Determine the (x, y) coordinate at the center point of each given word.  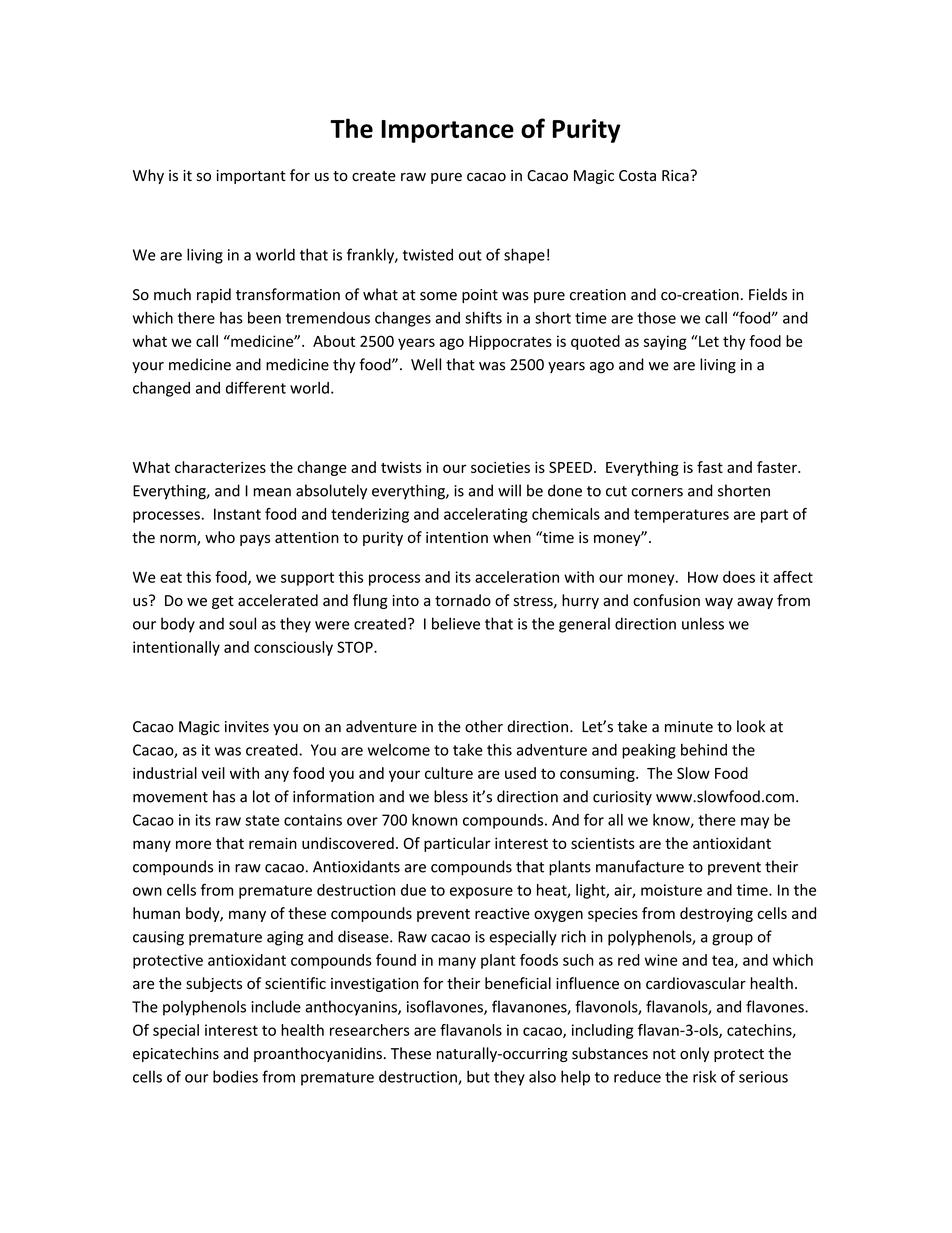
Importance (447, 131)
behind (704, 750)
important (251, 177)
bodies (235, 1076)
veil (213, 773)
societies (500, 467)
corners (657, 492)
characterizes (220, 467)
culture (449, 773)
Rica (676, 175)
